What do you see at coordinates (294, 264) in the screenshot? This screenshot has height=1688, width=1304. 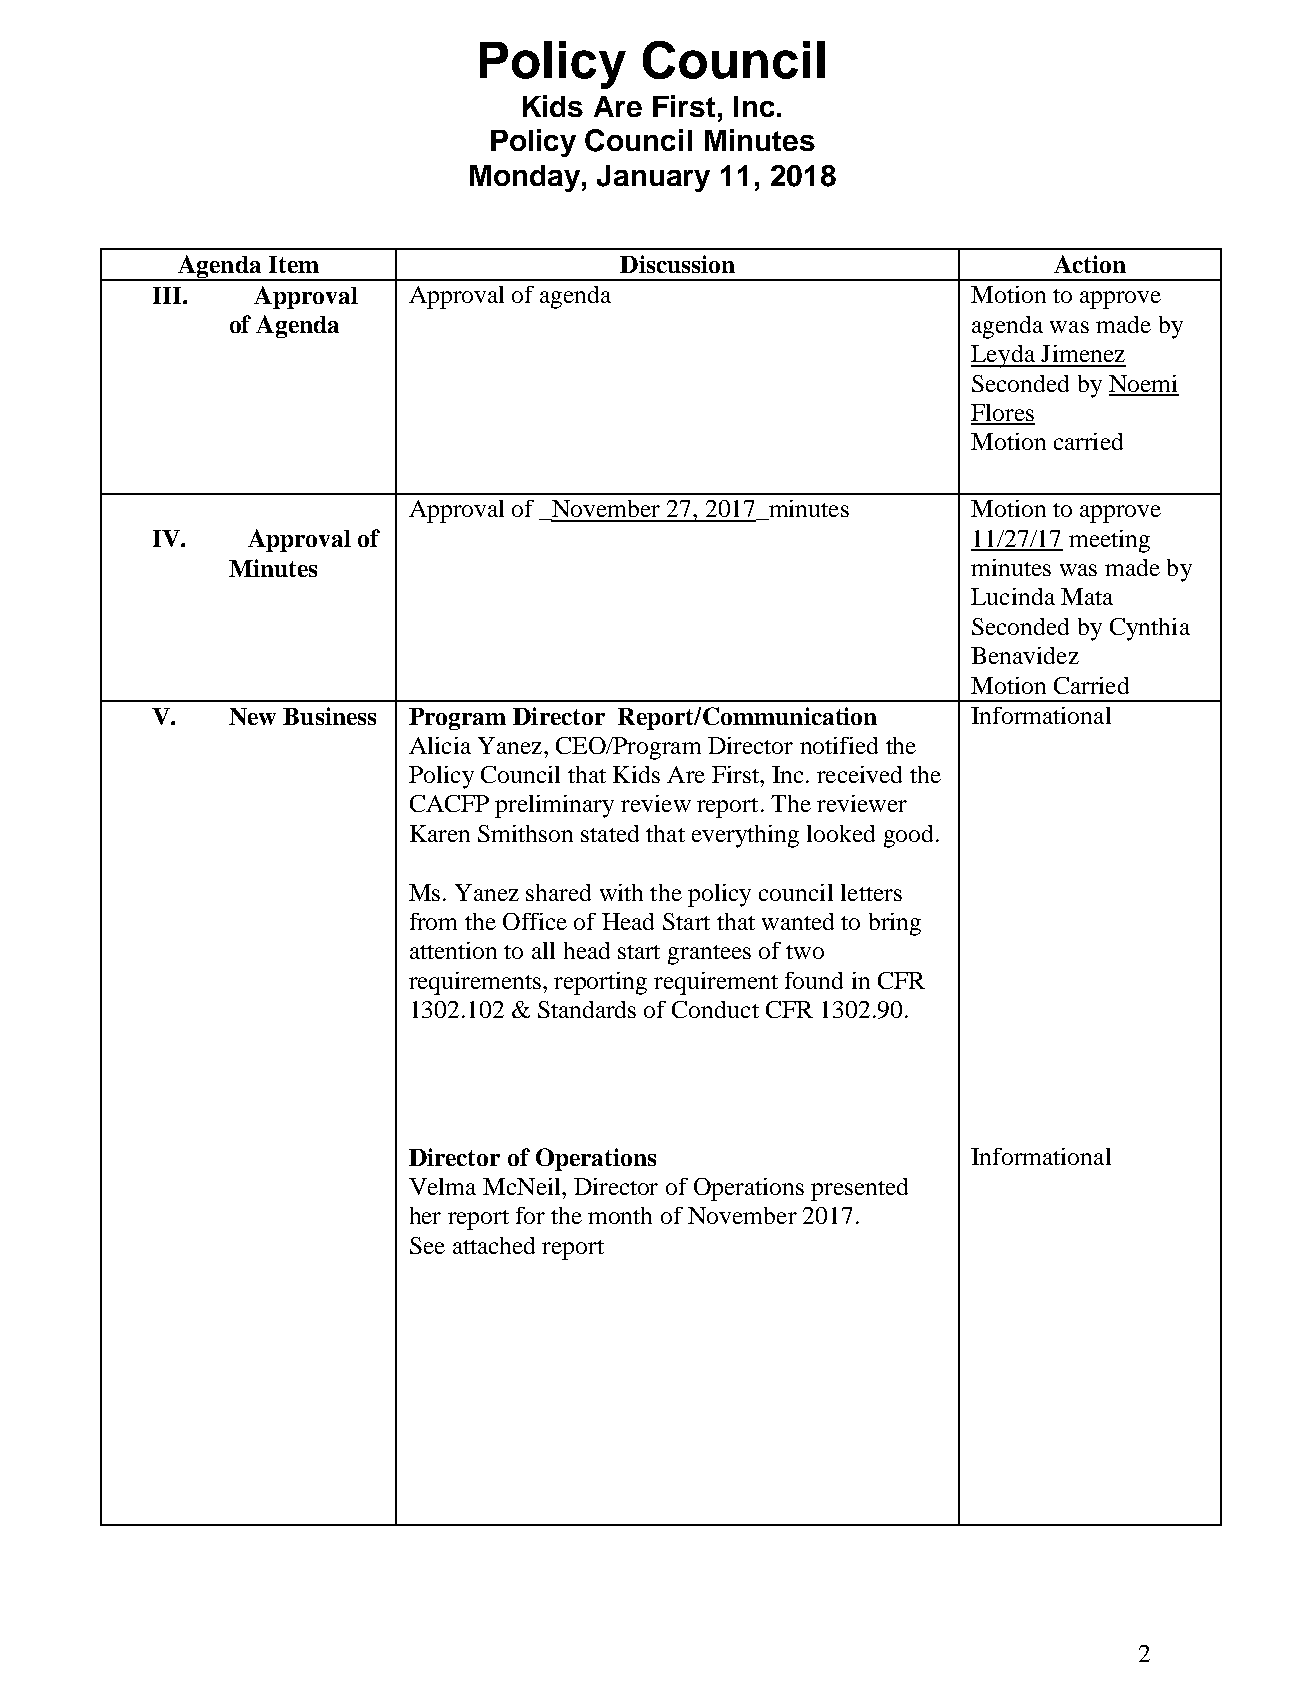 I see `Item` at bounding box center [294, 264].
